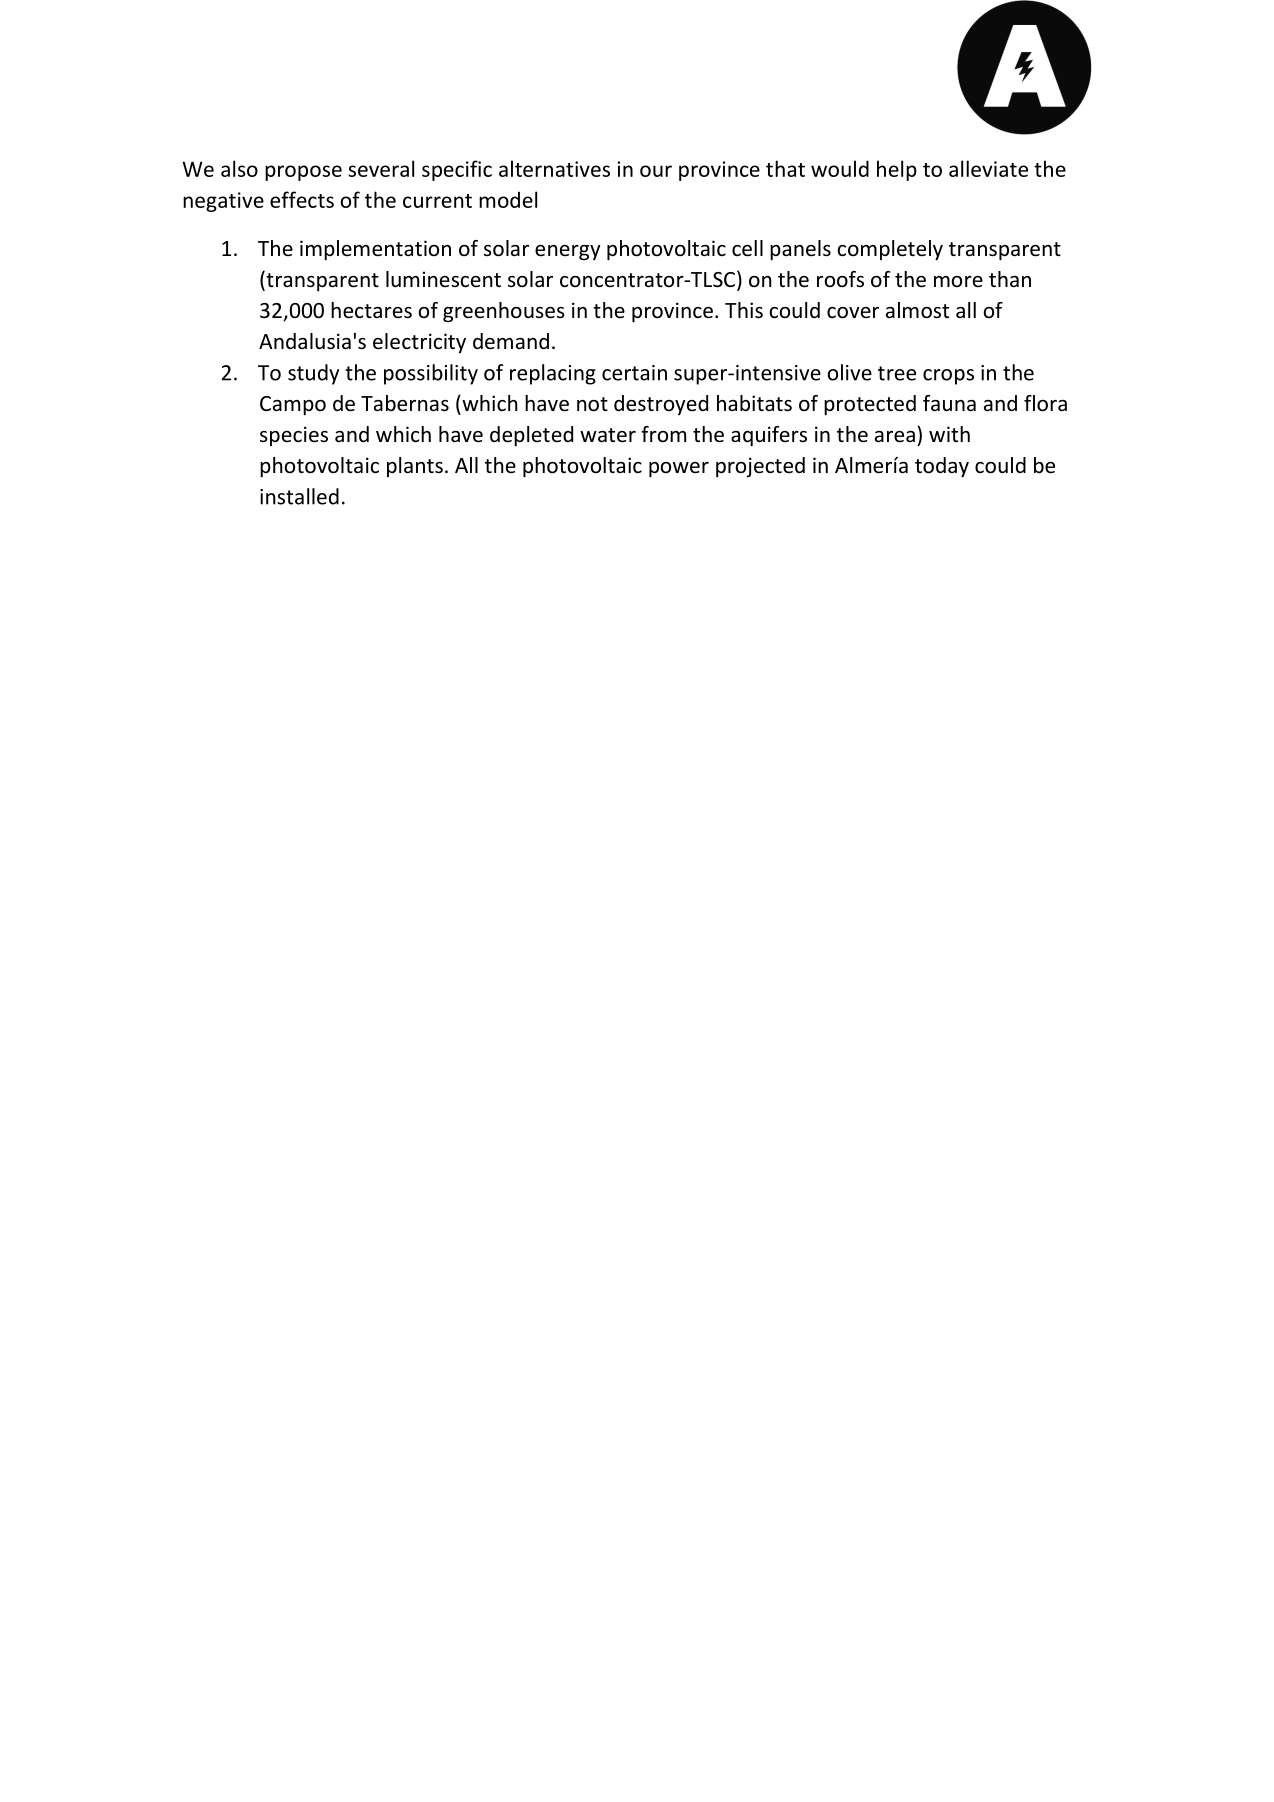 Image resolution: width=1274 pixels, height=1802 pixels. I want to click on today, so click(942, 467).
